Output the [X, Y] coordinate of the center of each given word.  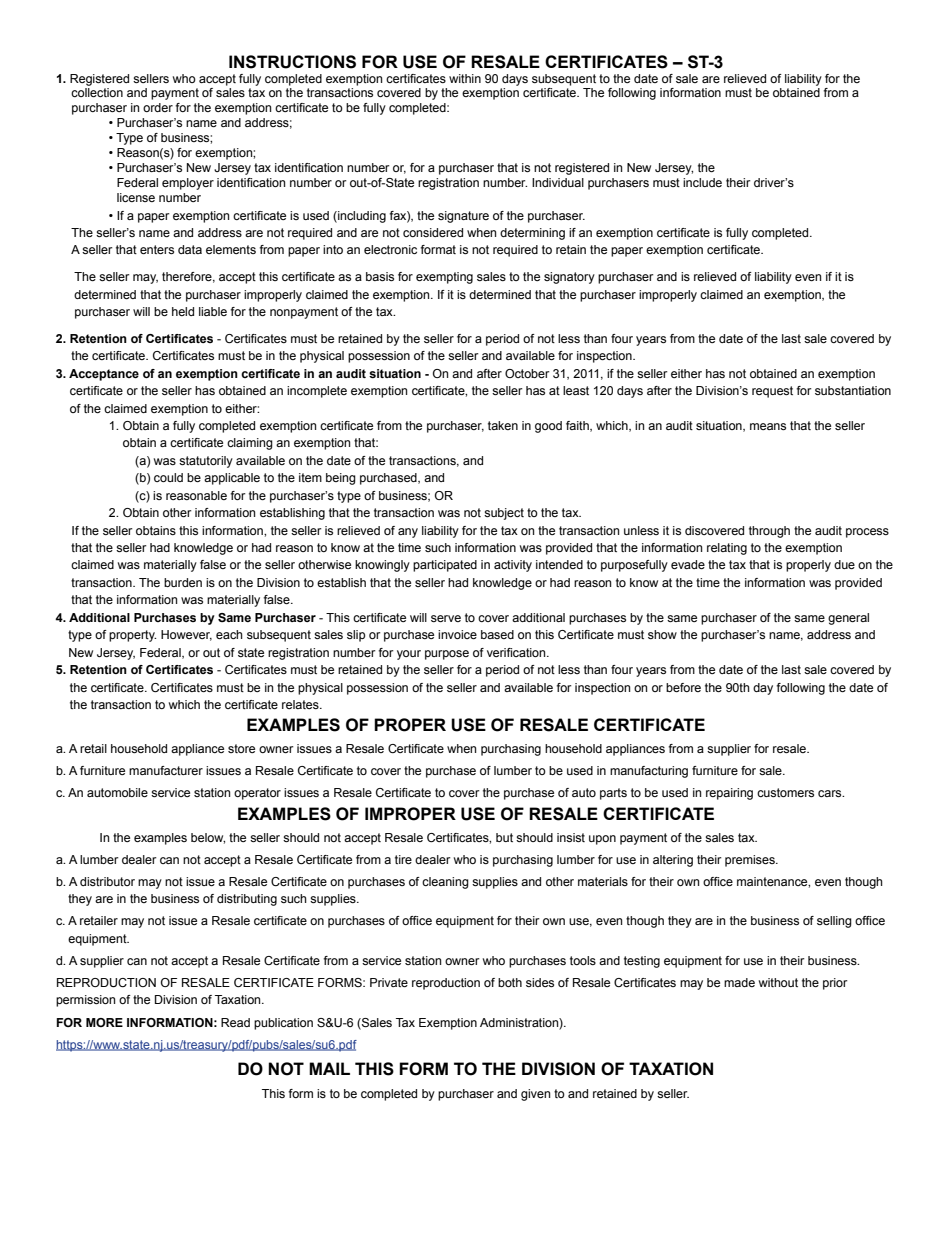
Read [235, 1022]
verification [517, 652]
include [702, 182]
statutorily [206, 462]
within [465, 78]
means [768, 426]
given [535, 1095]
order [158, 107]
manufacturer [166, 770]
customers [785, 792]
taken [503, 425]
